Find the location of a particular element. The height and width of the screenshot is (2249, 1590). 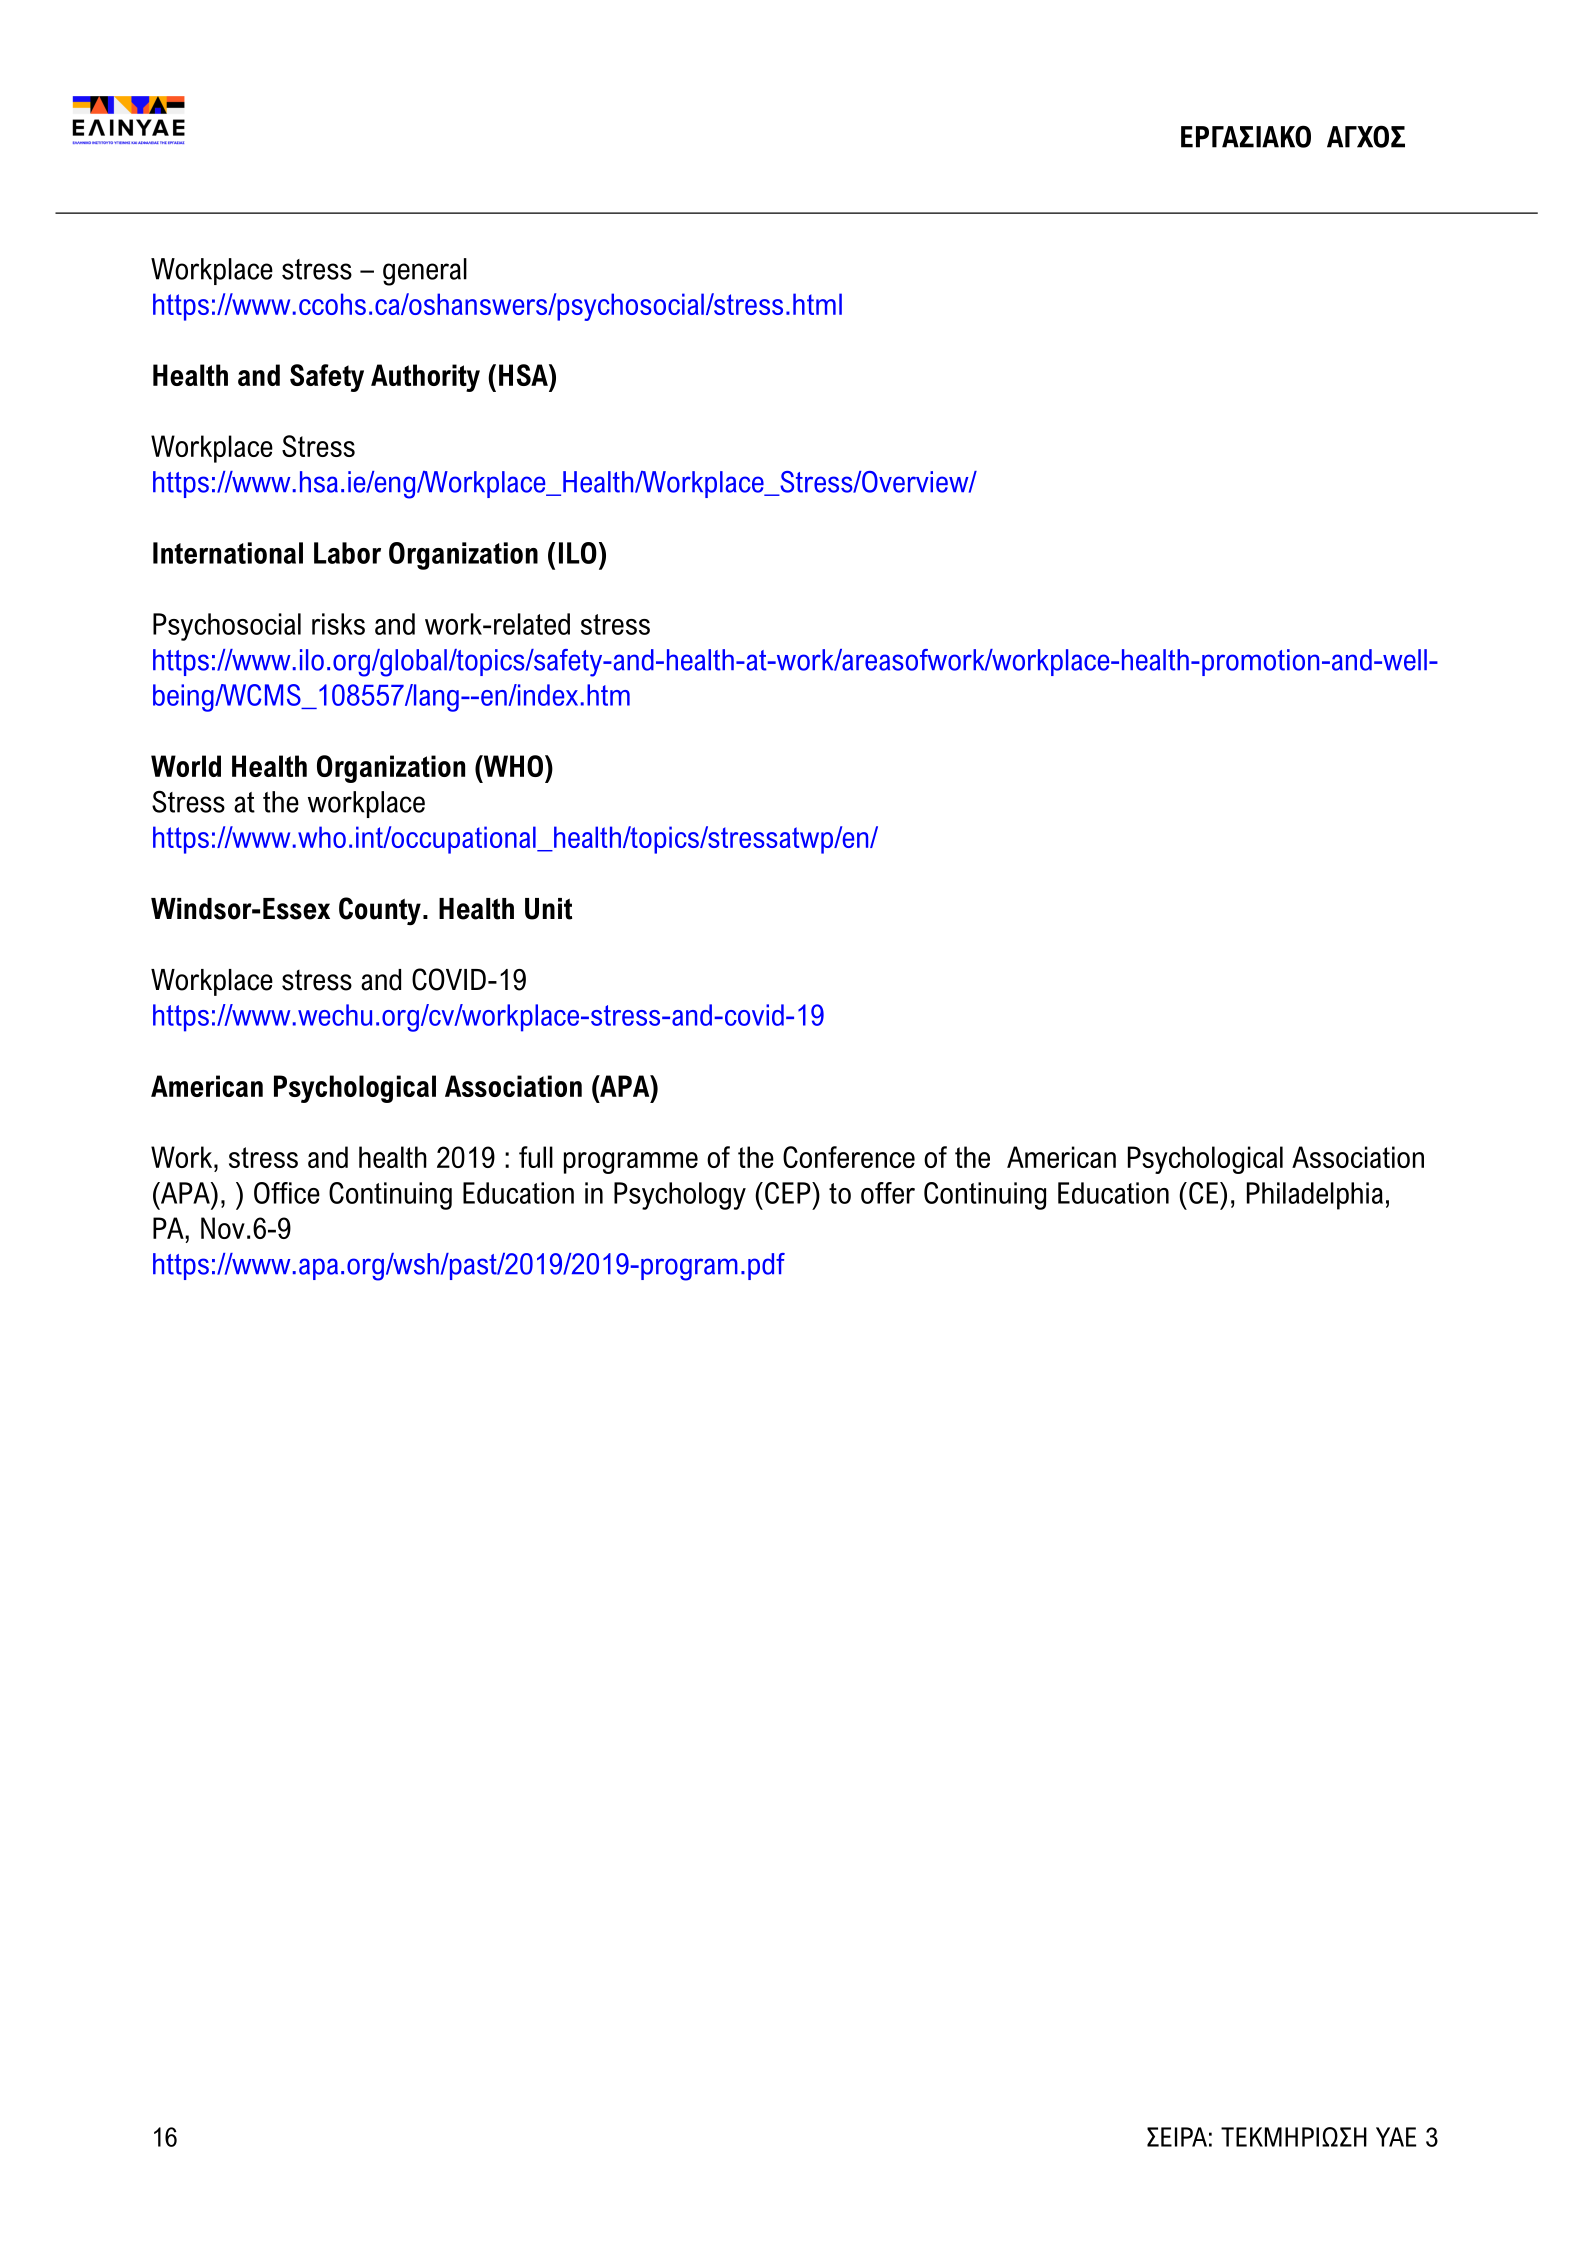

County is located at coordinates (380, 911).
